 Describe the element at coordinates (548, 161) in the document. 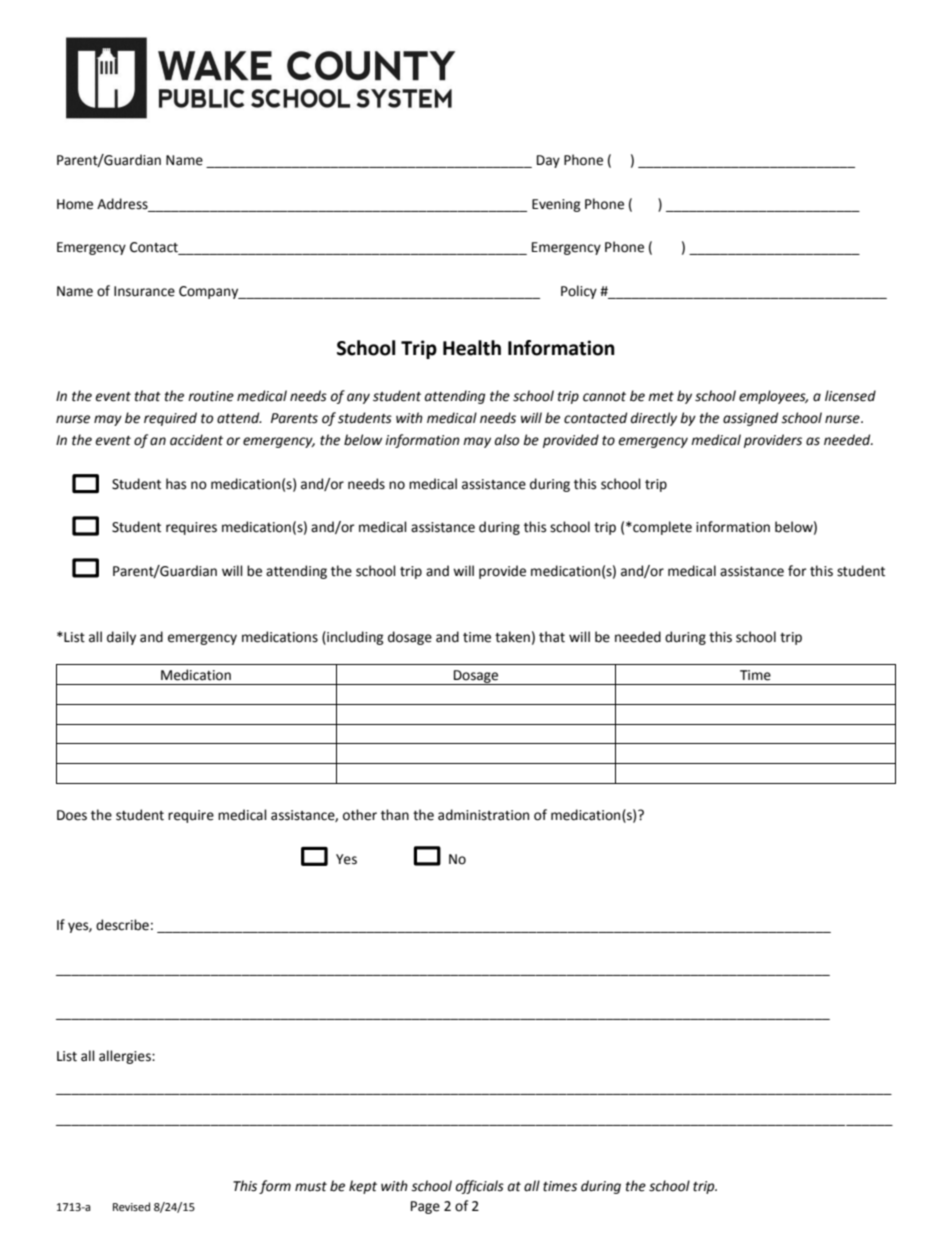

I see `Day` at that location.
